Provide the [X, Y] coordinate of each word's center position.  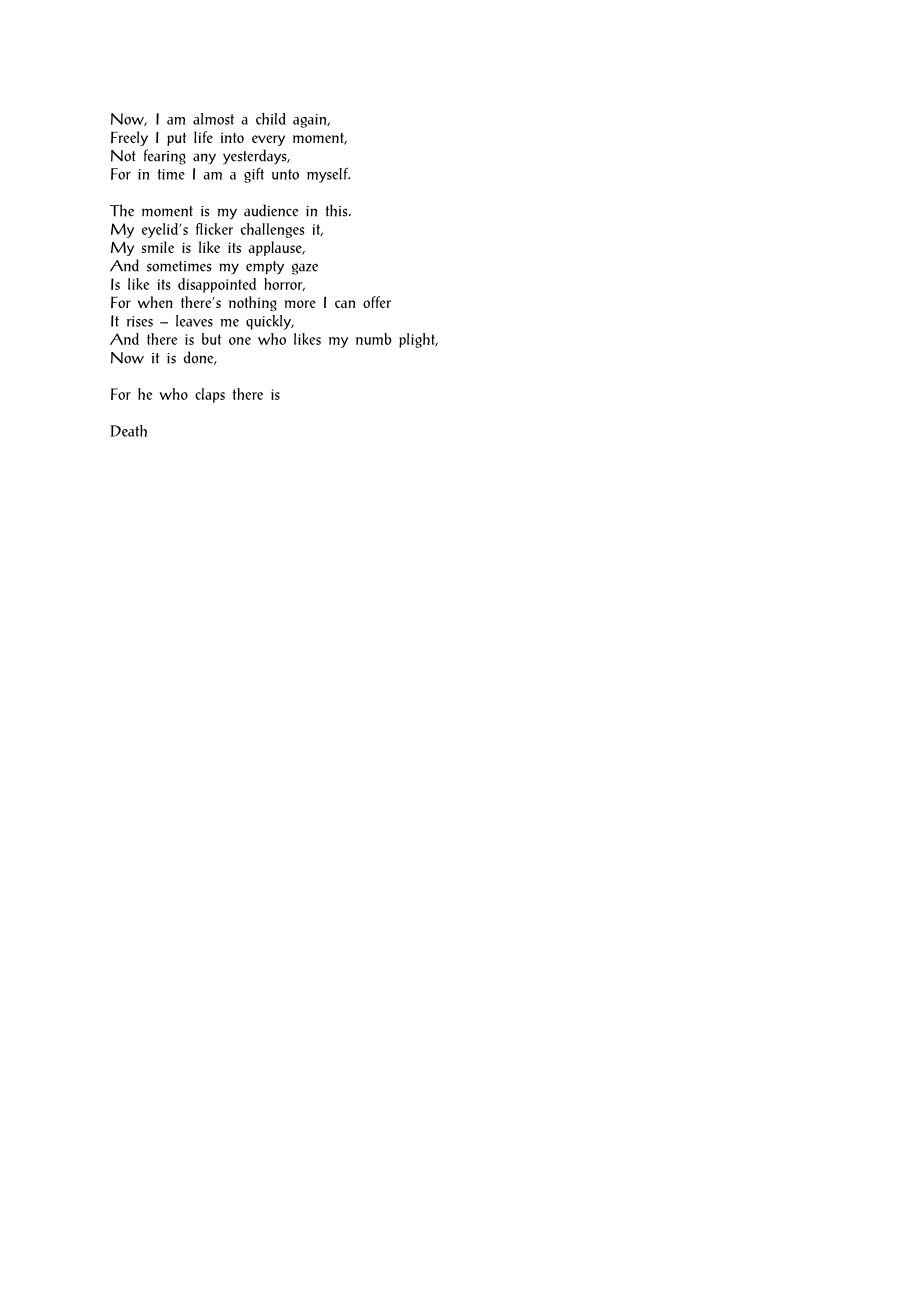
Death [128, 431]
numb [374, 339]
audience [271, 210]
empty [265, 268]
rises [140, 321]
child [271, 119]
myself [328, 175]
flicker [214, 229]
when [155, 302]
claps [210, 395]
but [211, 339]
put [176, 139]
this [337, 210]
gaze [305, 269]
